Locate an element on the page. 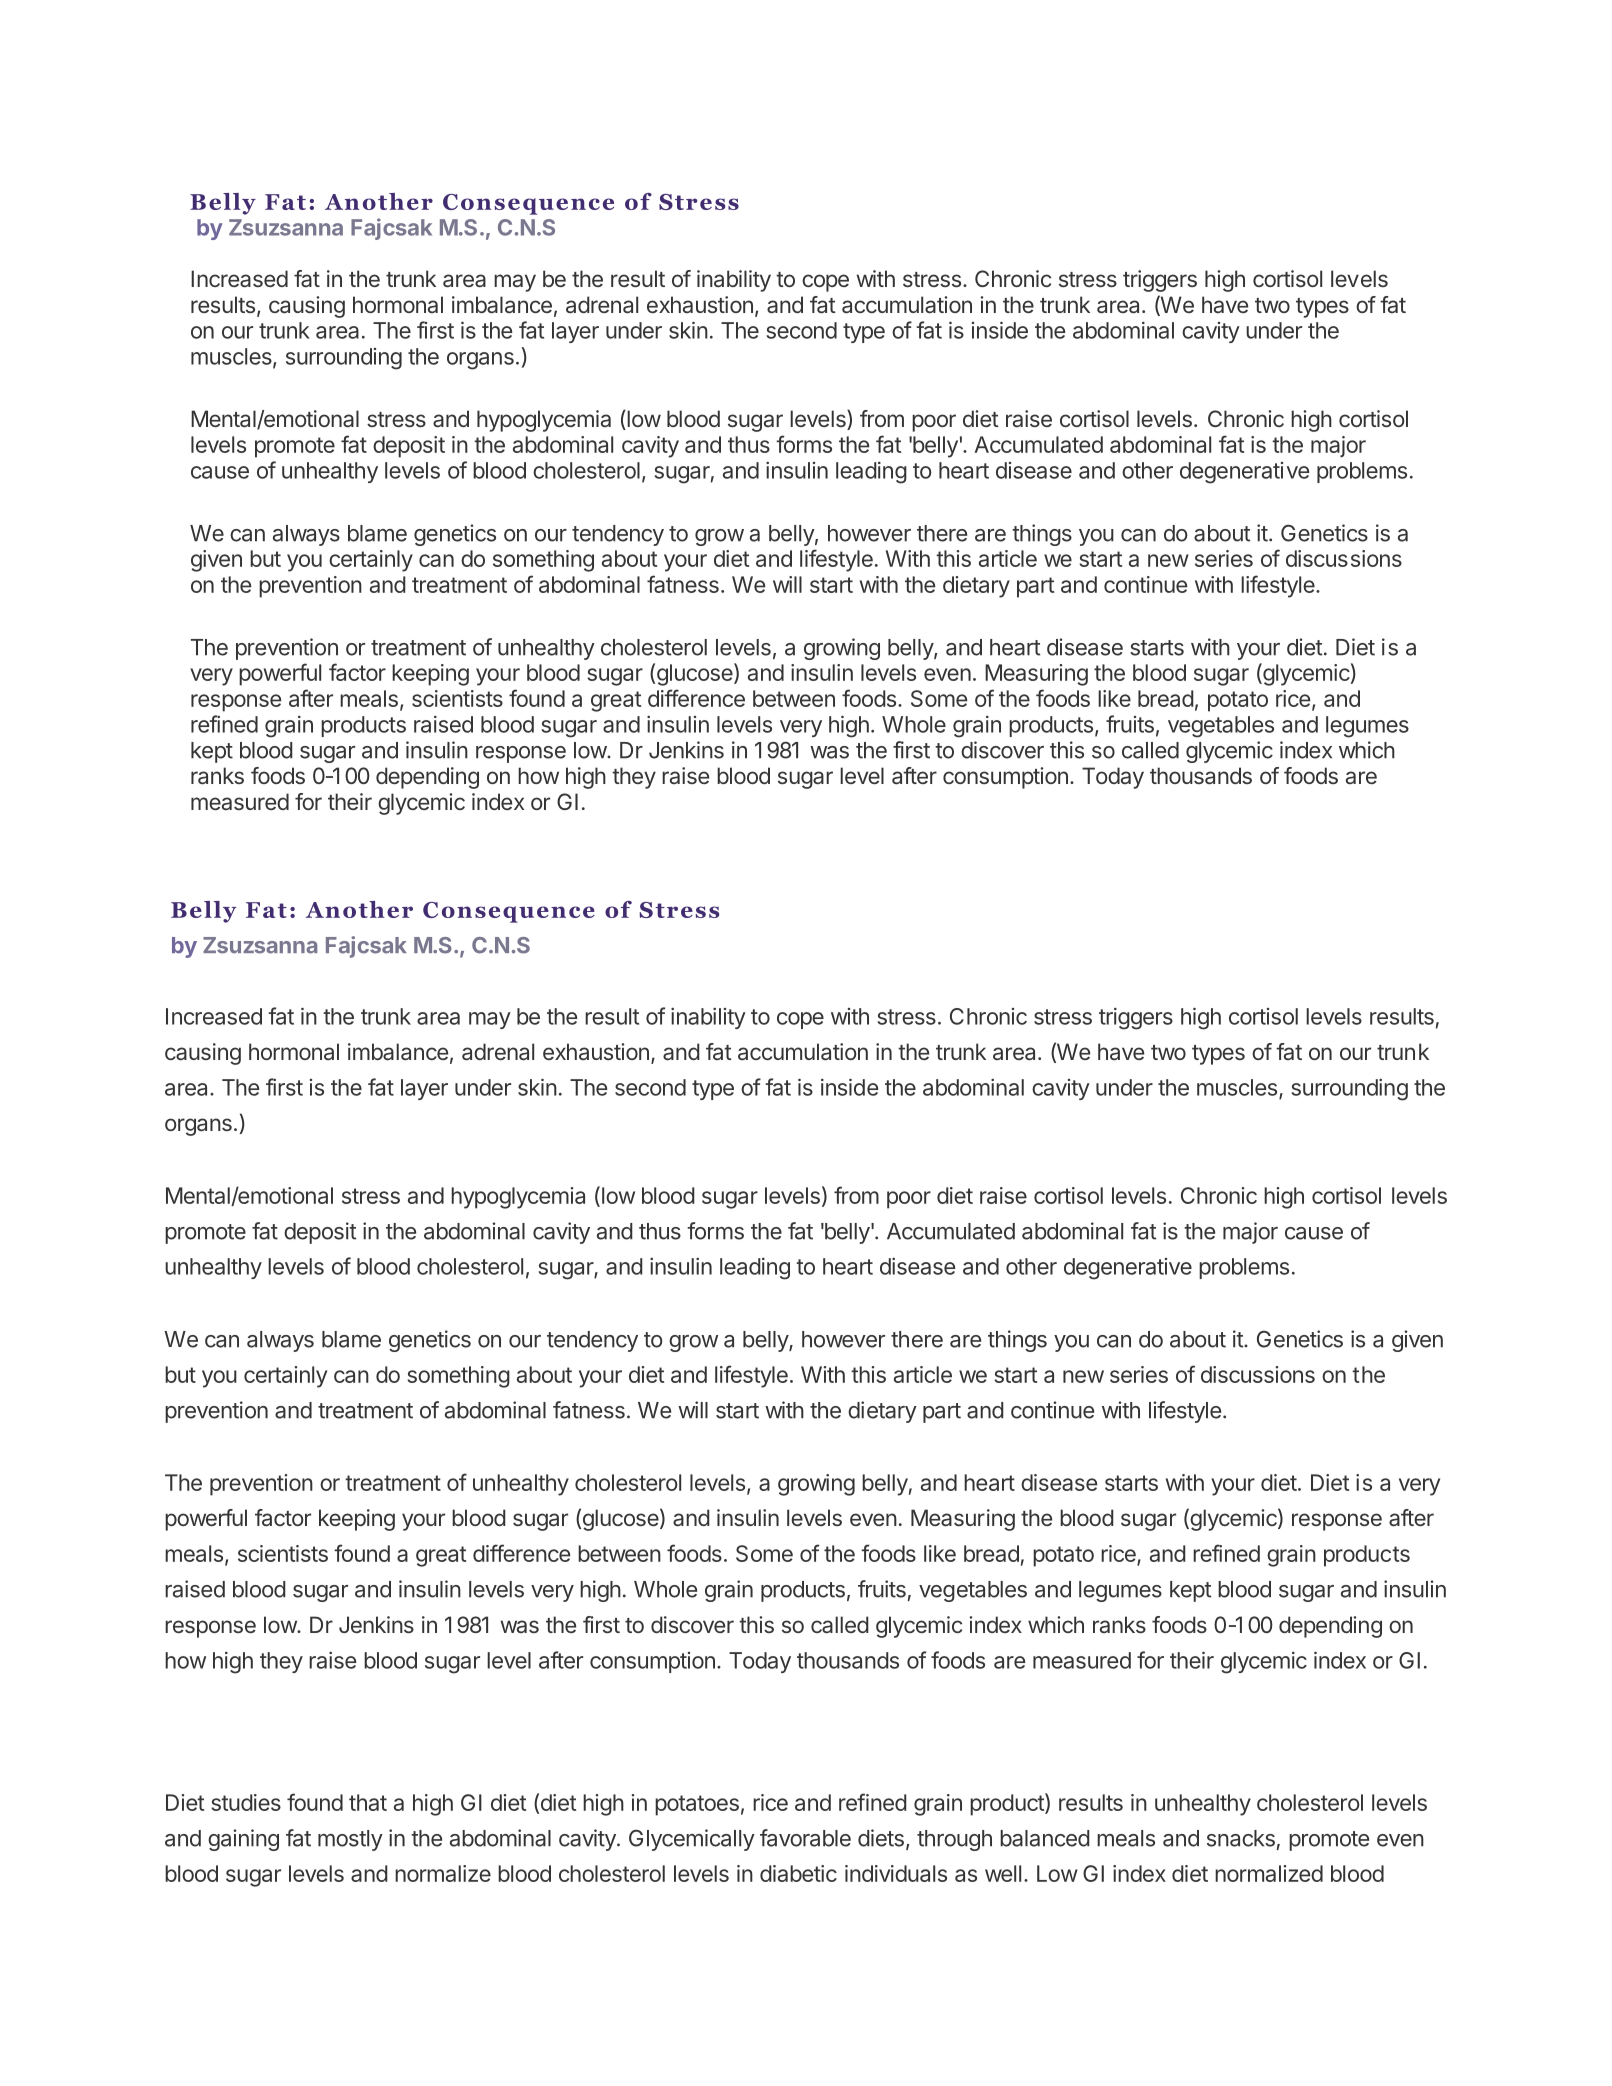  through is located at coordinates (954, 1840).
